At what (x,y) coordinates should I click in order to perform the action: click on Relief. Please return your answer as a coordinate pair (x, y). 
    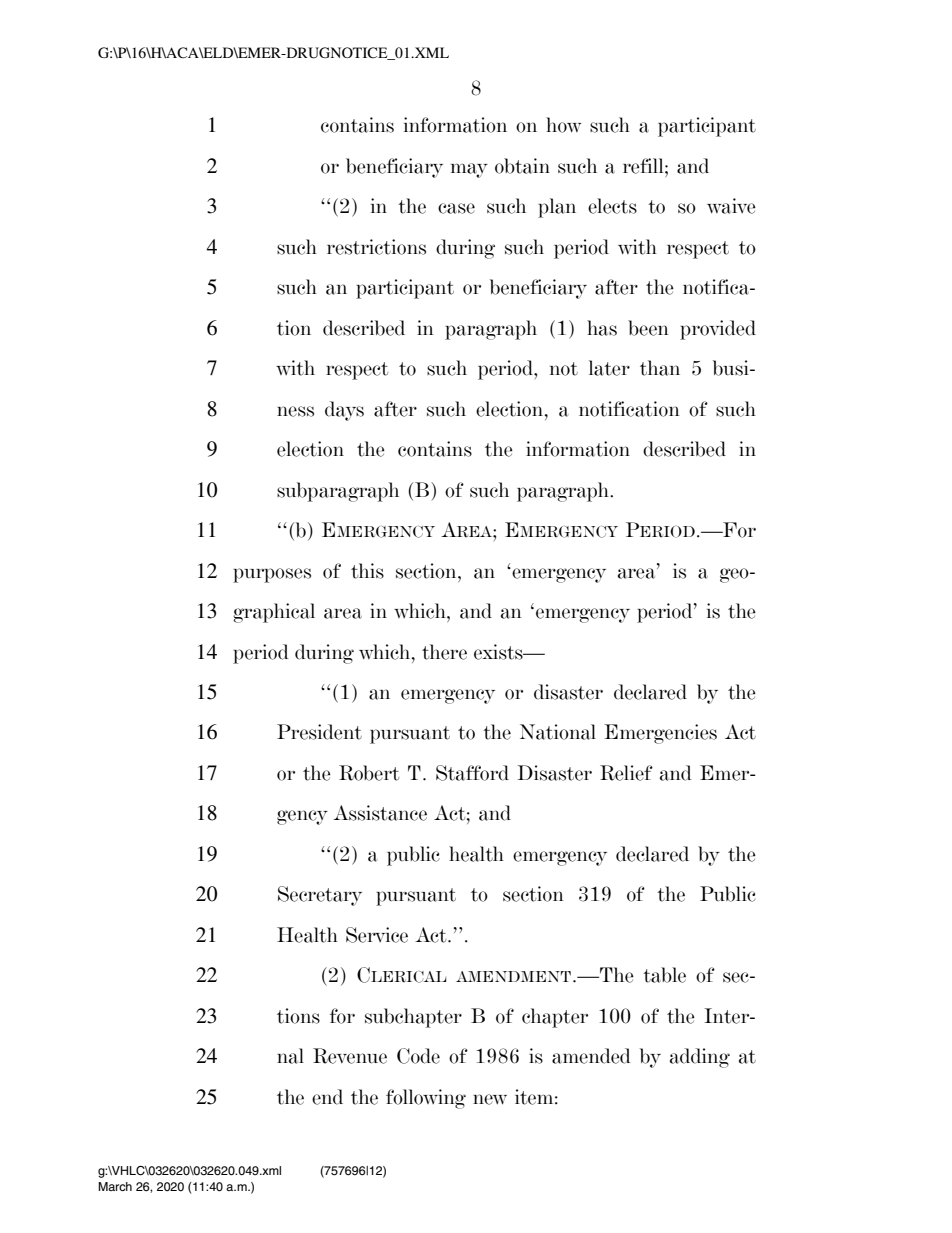
    Looking at the image, I should click on (626, 773).
